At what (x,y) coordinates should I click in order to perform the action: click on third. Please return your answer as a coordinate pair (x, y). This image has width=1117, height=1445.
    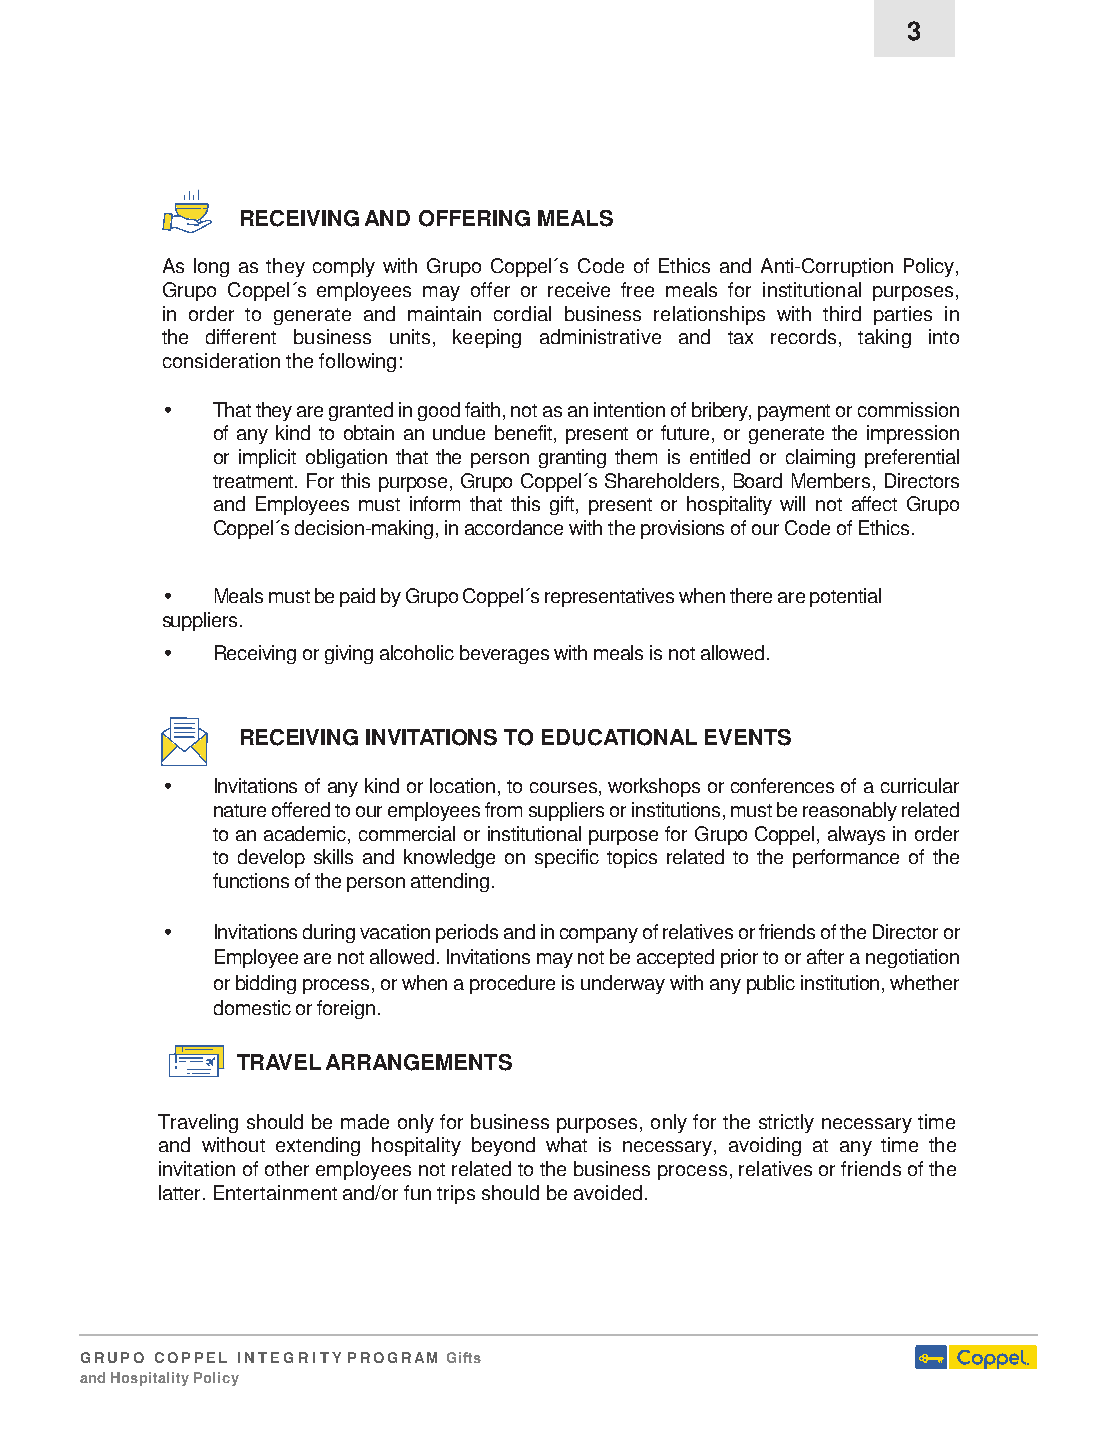
    Looking at the image, I should click on (842, 313).
